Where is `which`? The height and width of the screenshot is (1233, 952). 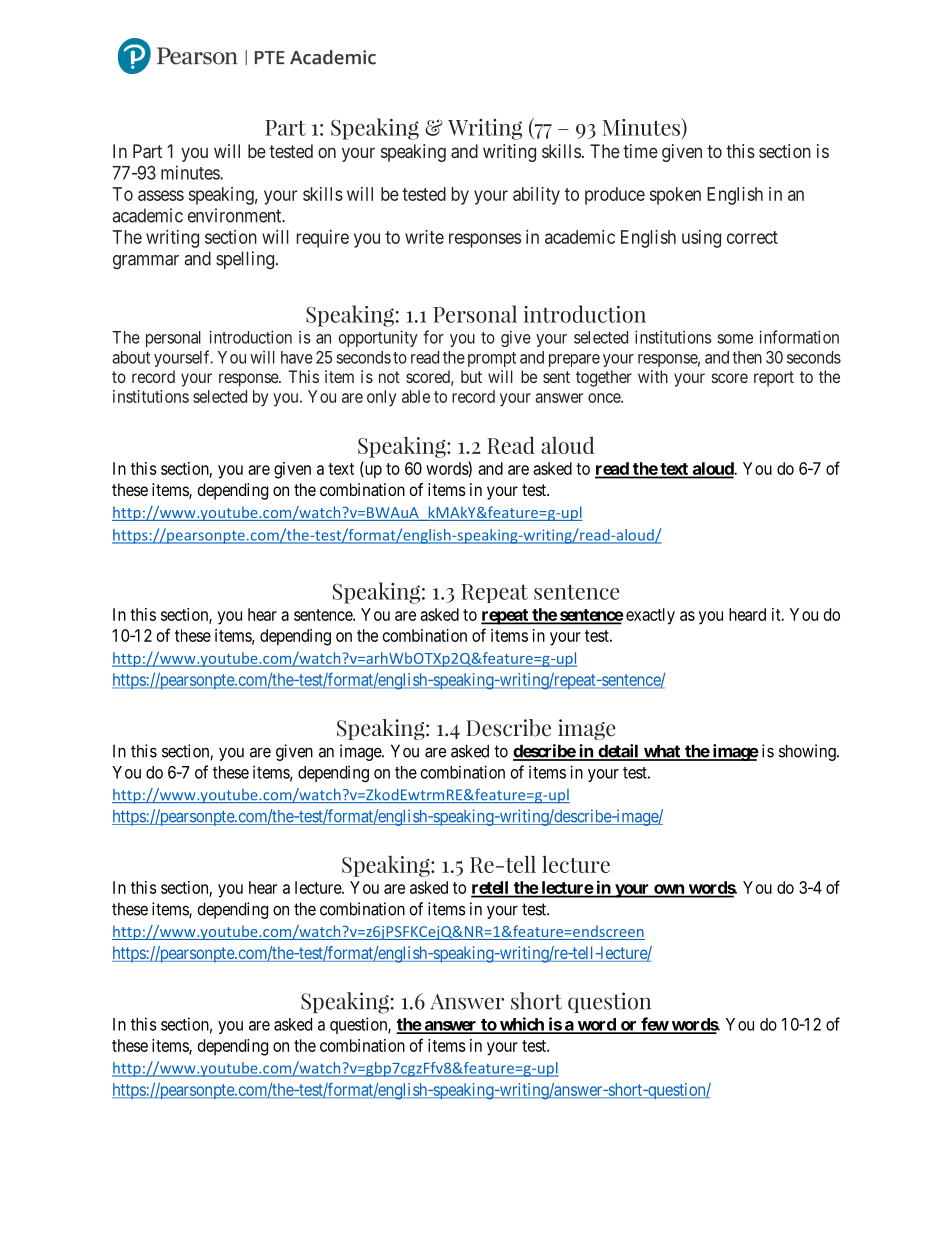
which is located at coordinates (522, 1025).
